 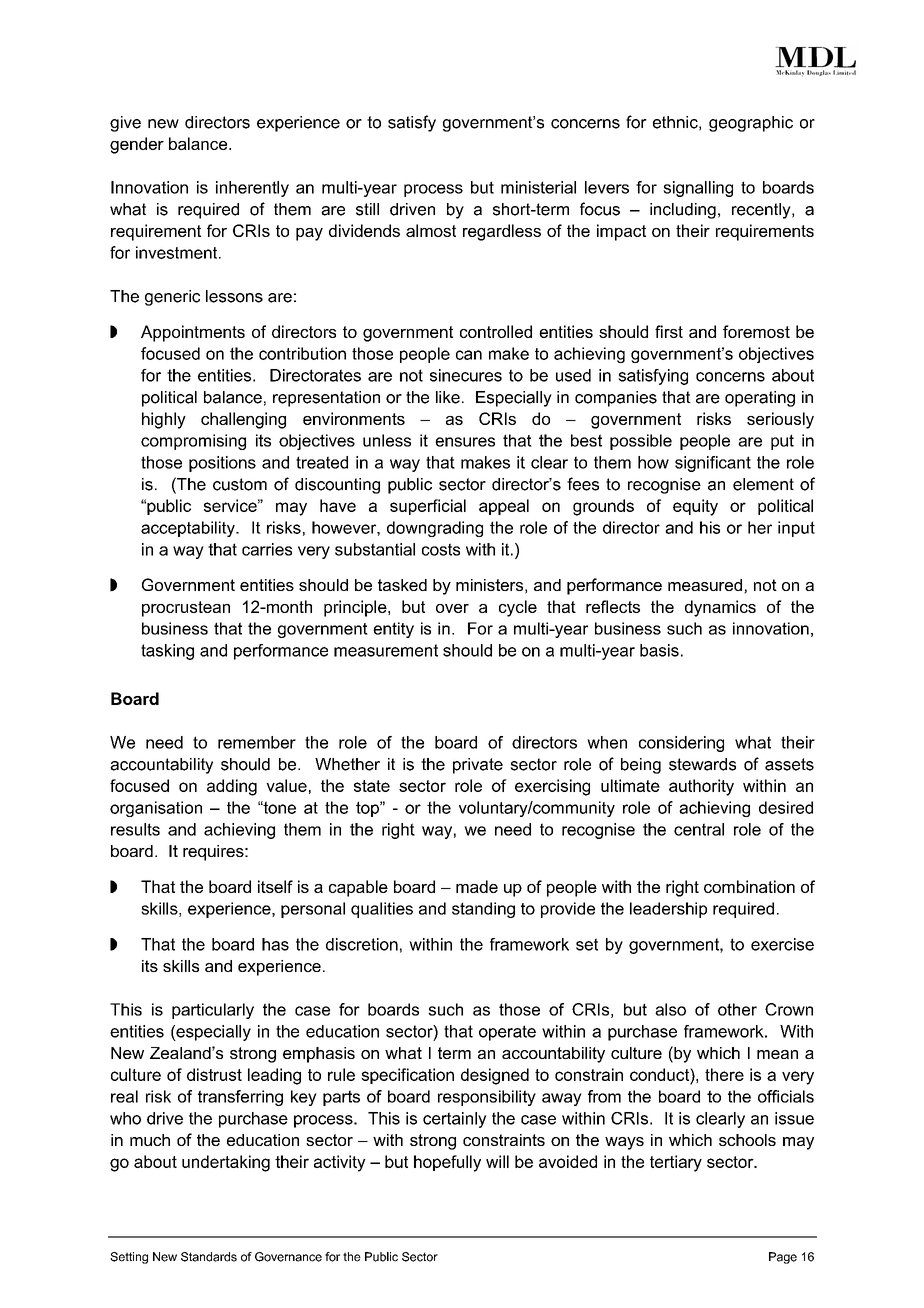 I want to click on combination, so click(x=749, y=886).
